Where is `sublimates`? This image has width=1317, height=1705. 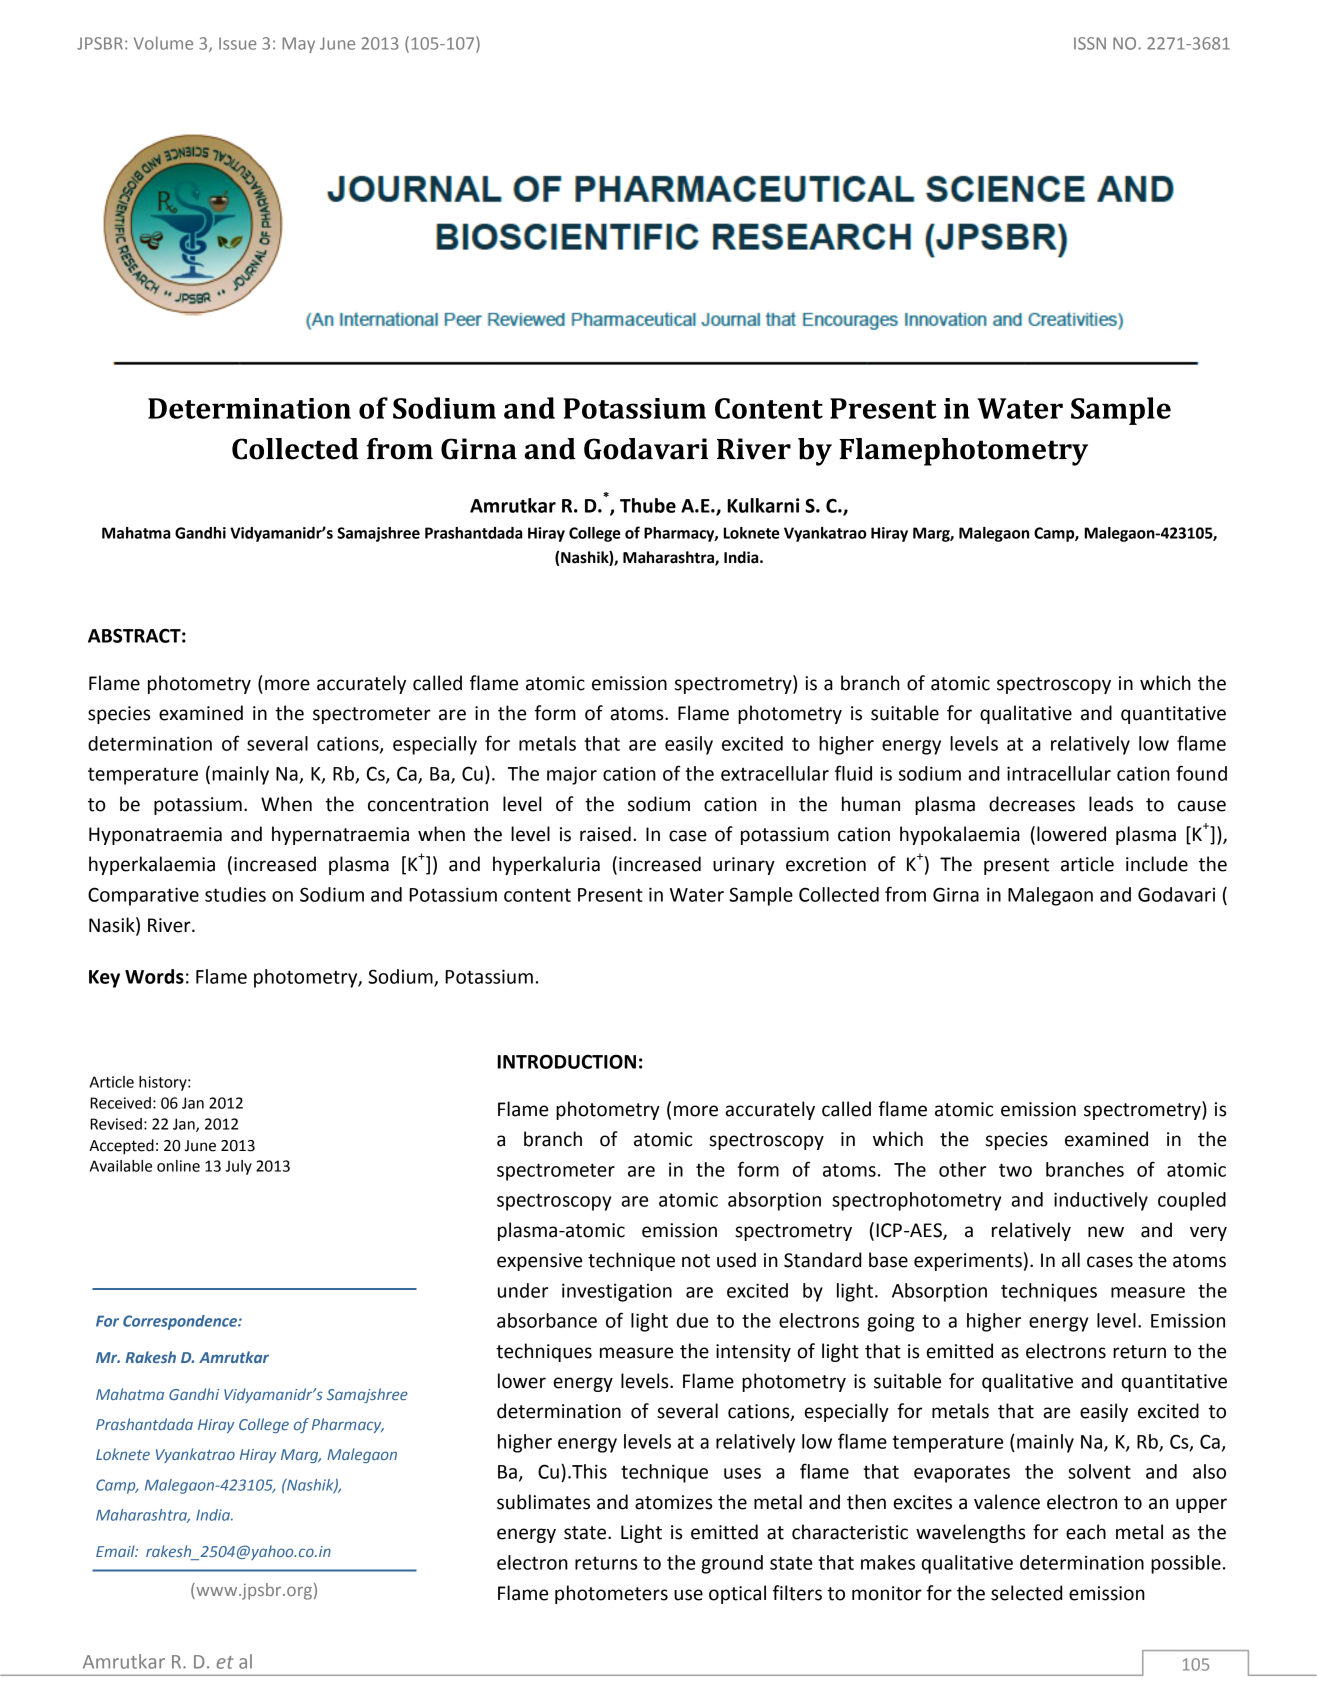 sublimates is located at coordinates (543, 1502).
